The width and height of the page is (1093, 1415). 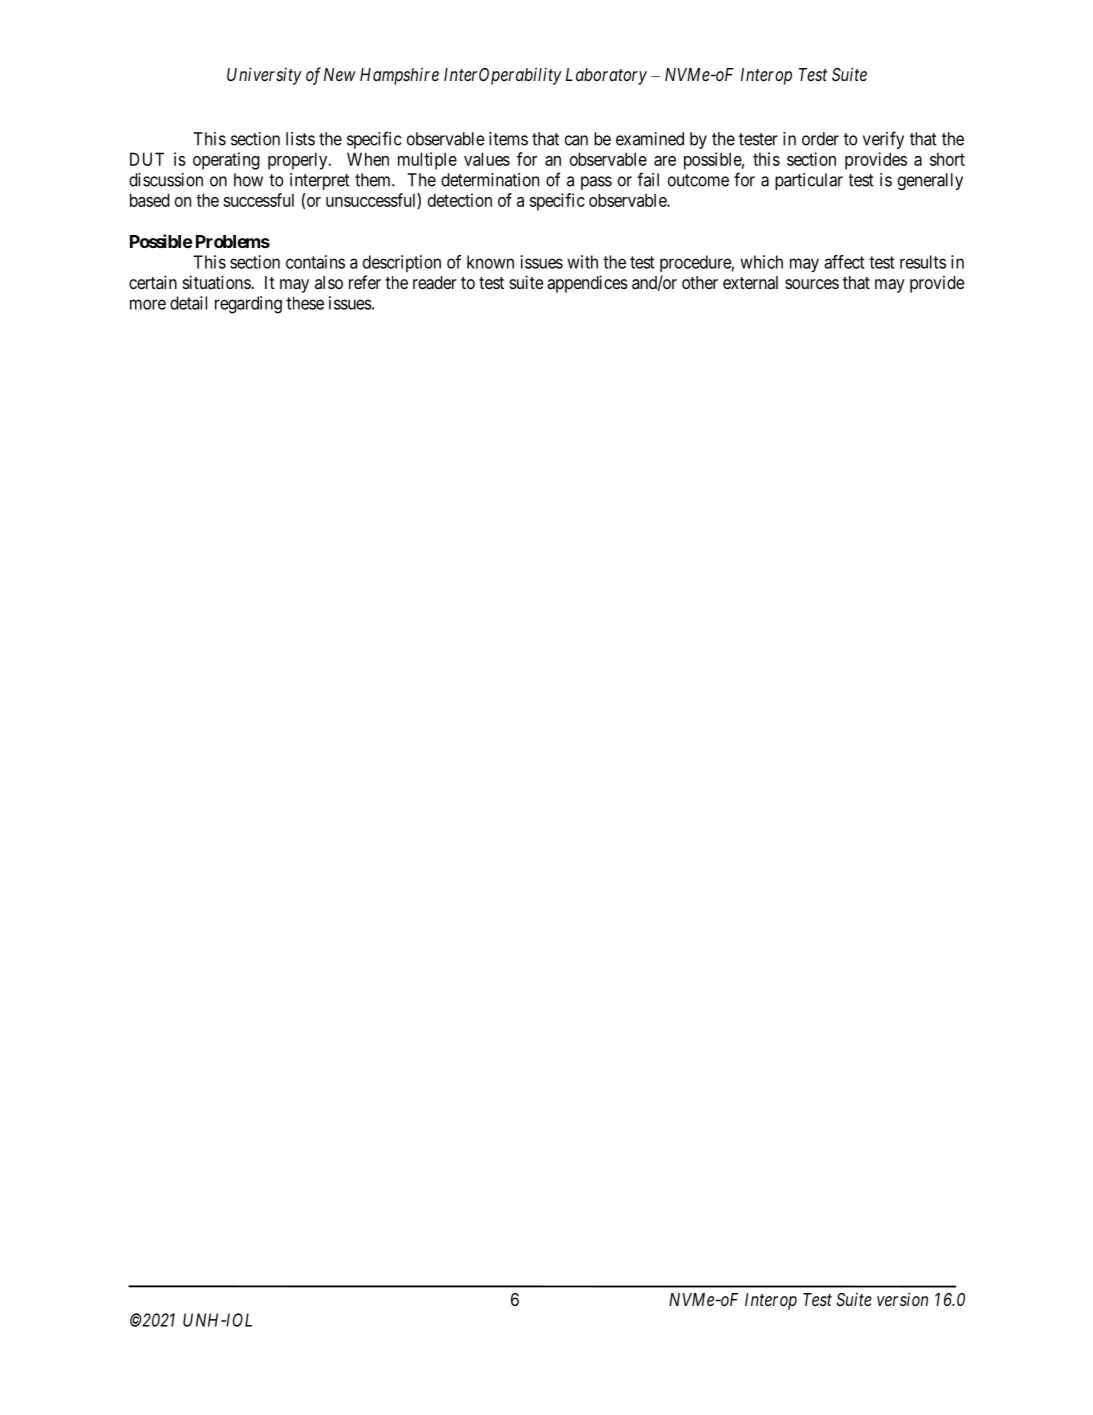 I want to click on University, so click(x=264, y=76).
